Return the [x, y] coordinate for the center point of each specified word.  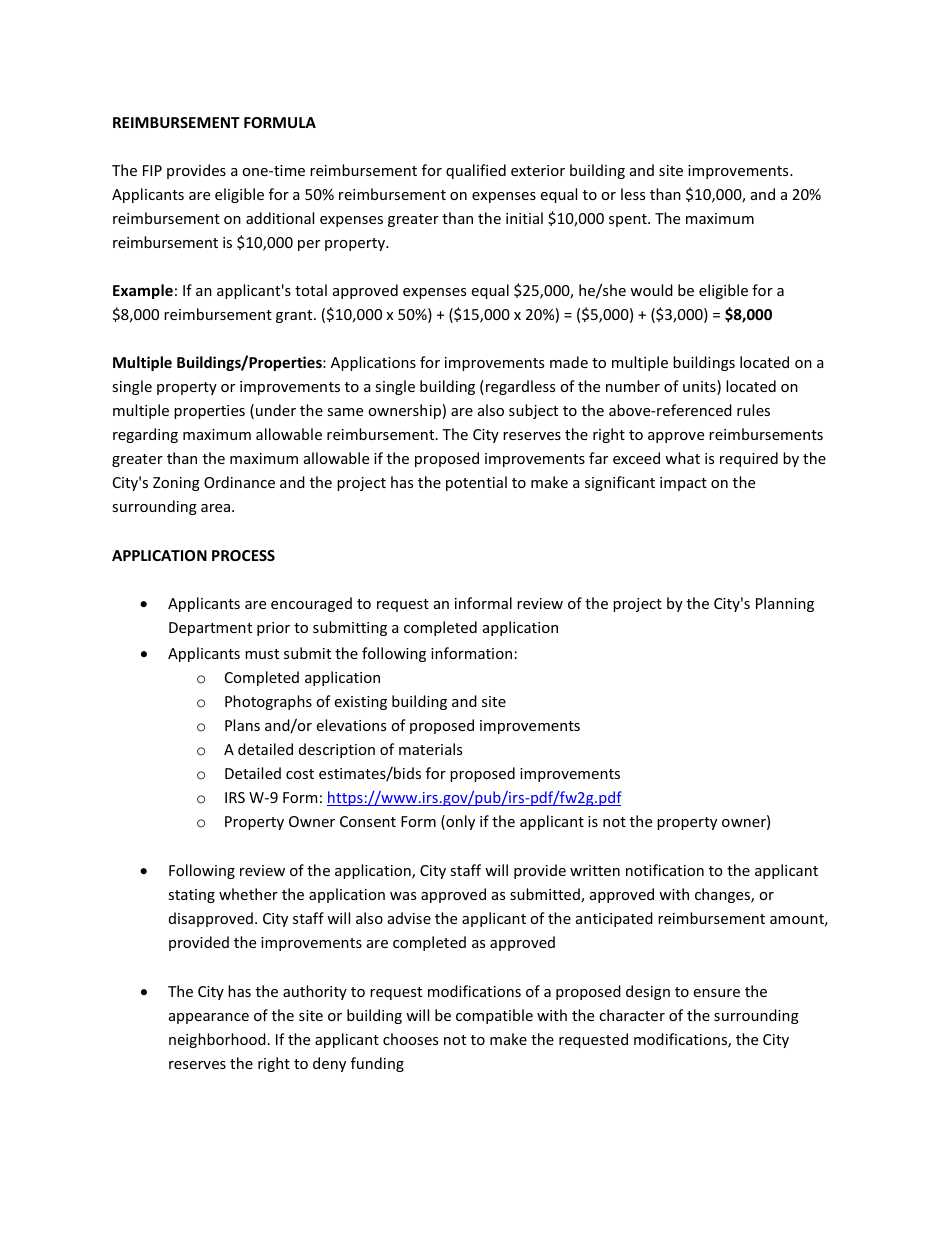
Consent [368, 821]
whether [248, 894]
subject [533, 411]
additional [280, 218]
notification [665, 870]
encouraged [311, 604]
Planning [785, 604]
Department [210, 629]
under [276, 410]
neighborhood [217, 1040]
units [700, 387]
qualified [476, 171]
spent [629, 220]
